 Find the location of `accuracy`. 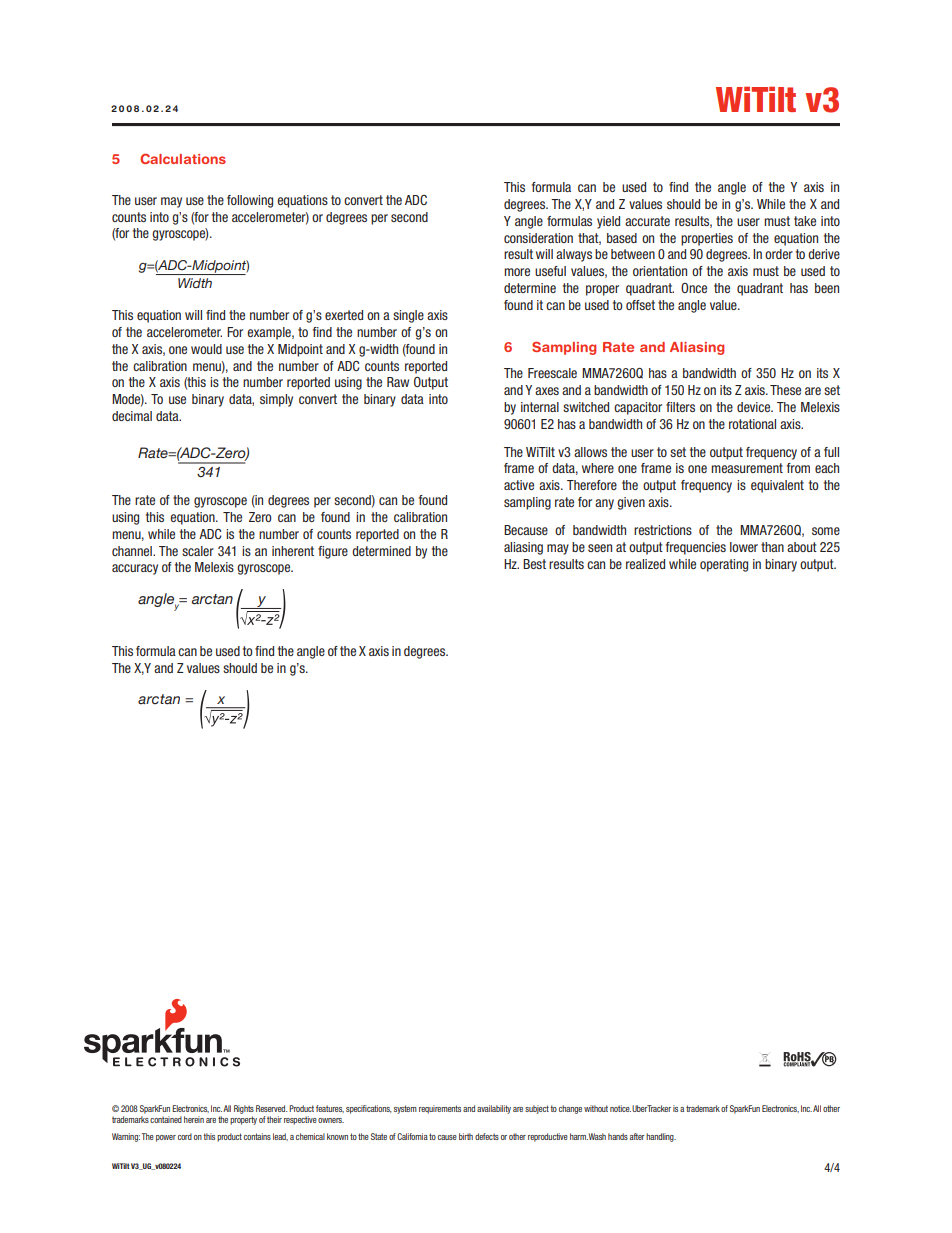

accuracy is located at coordinates (135, 569).
